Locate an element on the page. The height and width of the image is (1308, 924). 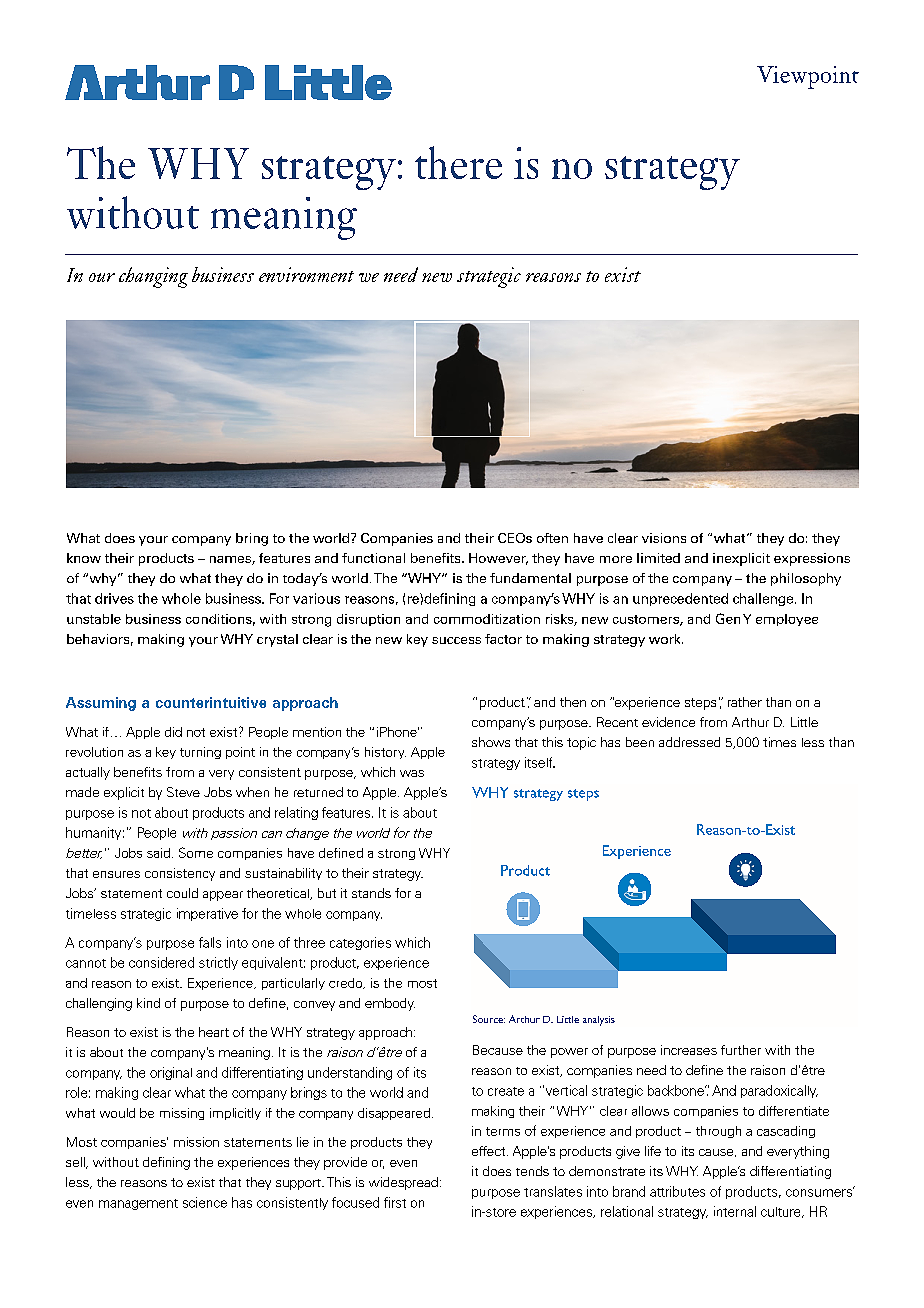
changing is located at coordinates (153, 277).
